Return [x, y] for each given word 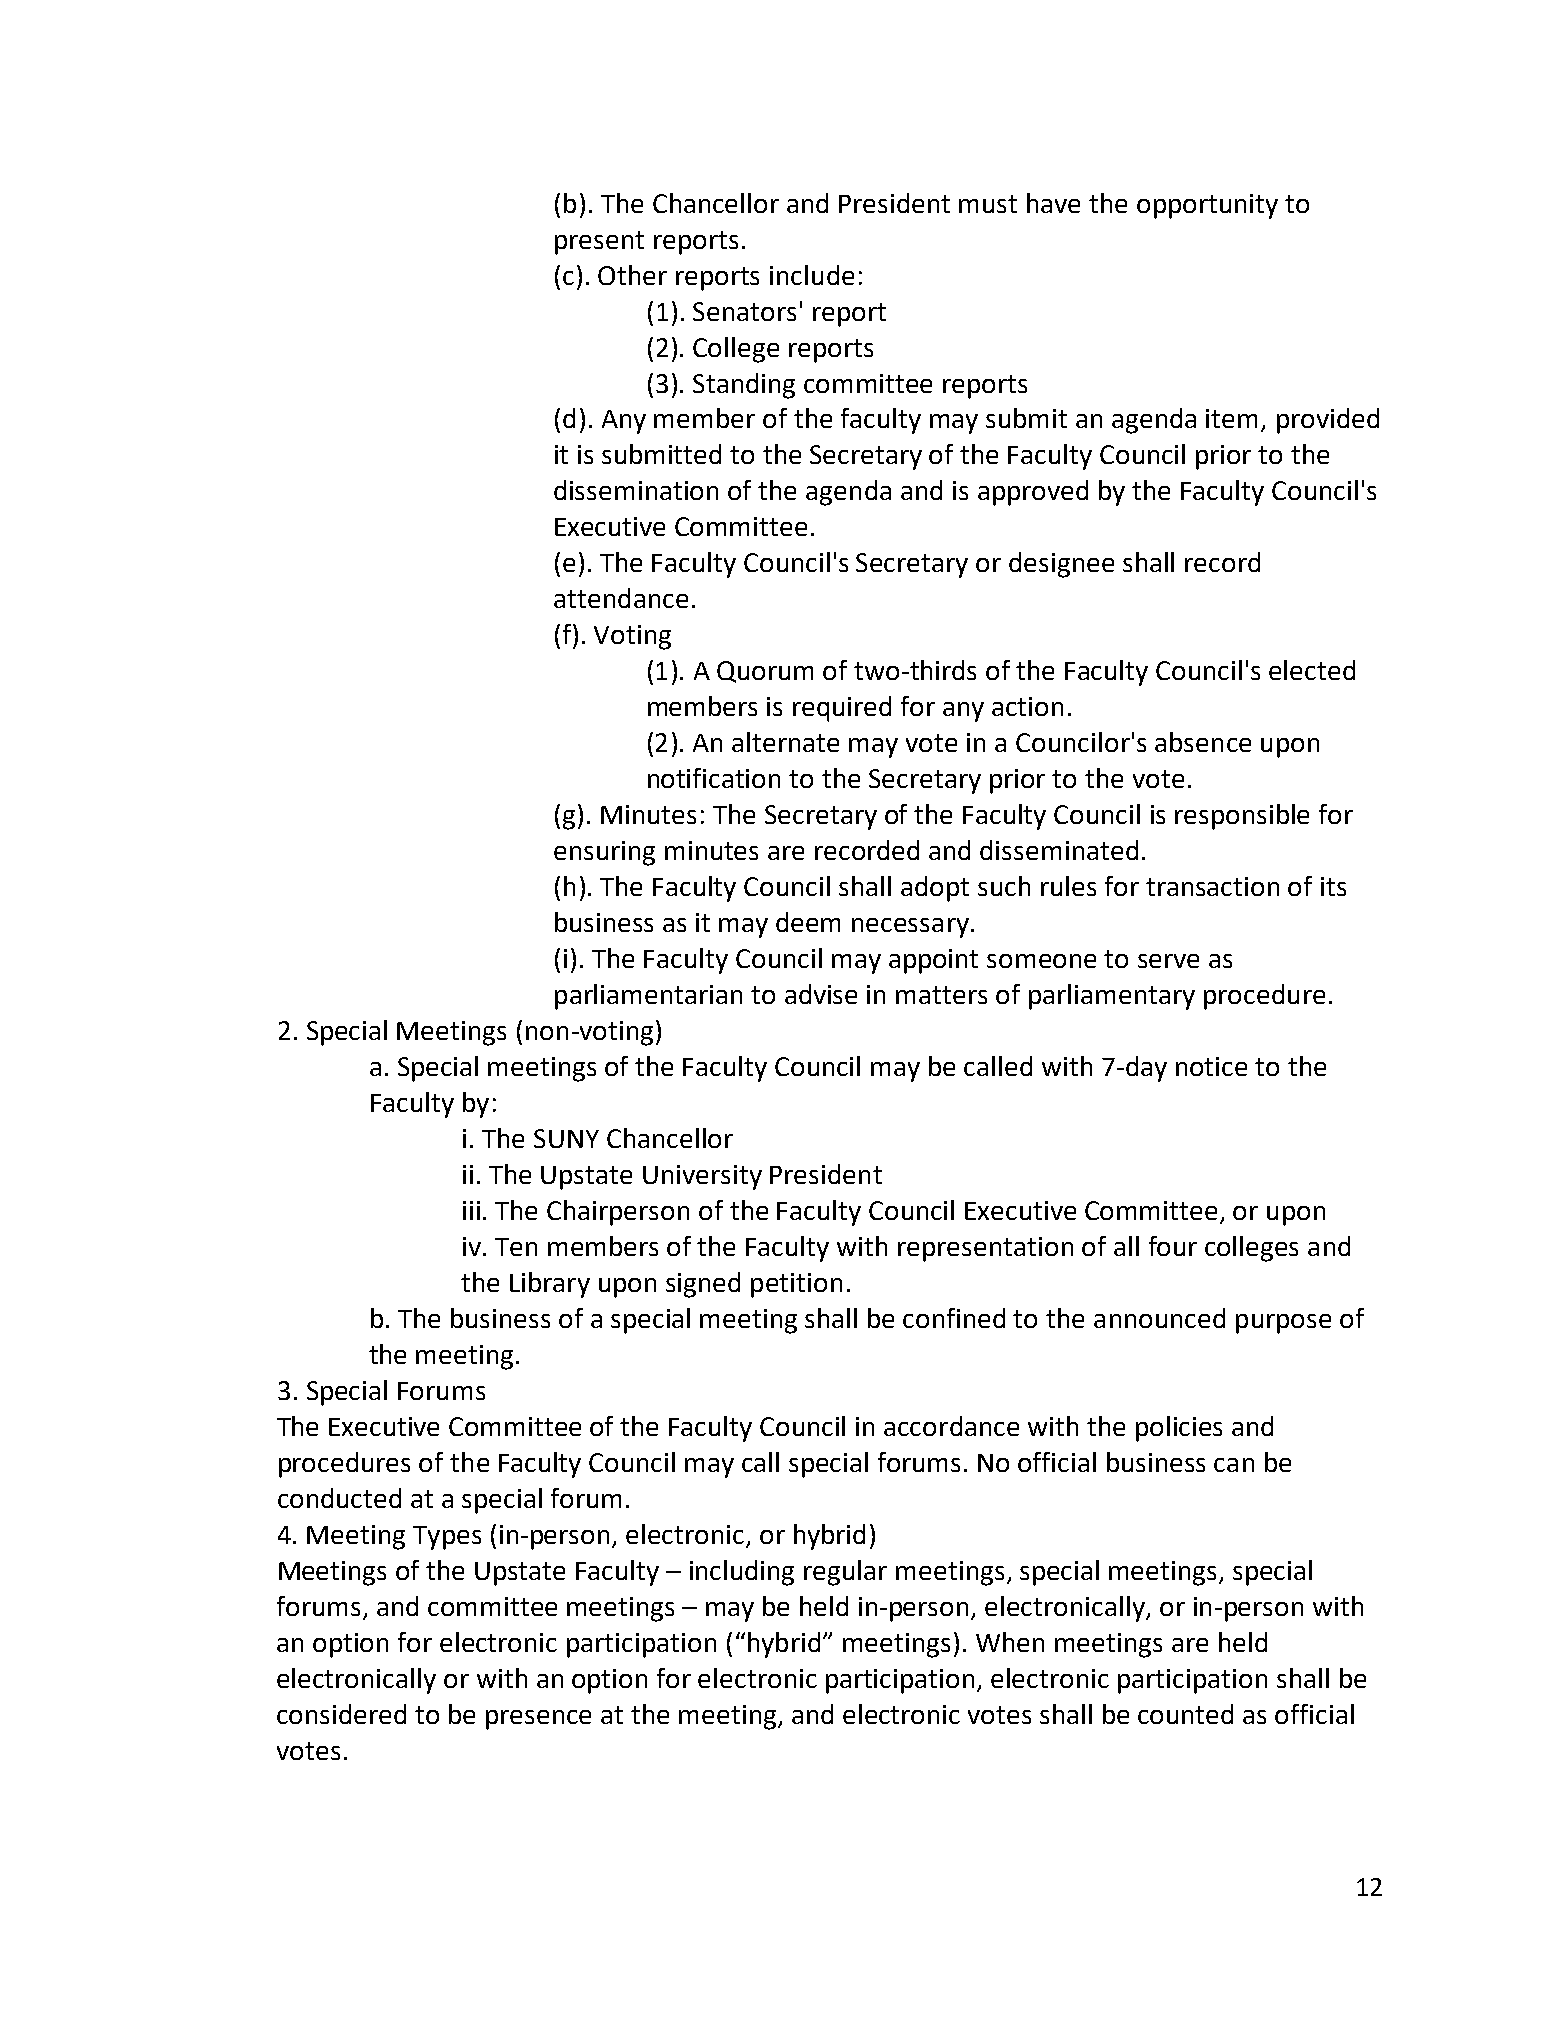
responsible [1242, 817]
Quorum [765, 672]
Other [632, 275]
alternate [785, 742]
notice [1211, 1066]
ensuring [604, 853]
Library [550, 1285]
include [812, 275]
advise [821, 994]
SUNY [566, 1138]
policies [1179, 1429]
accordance [951, 1426]
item [1231, 418]
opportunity [1207, 206]
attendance [621, 598]
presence [538, 1720]
